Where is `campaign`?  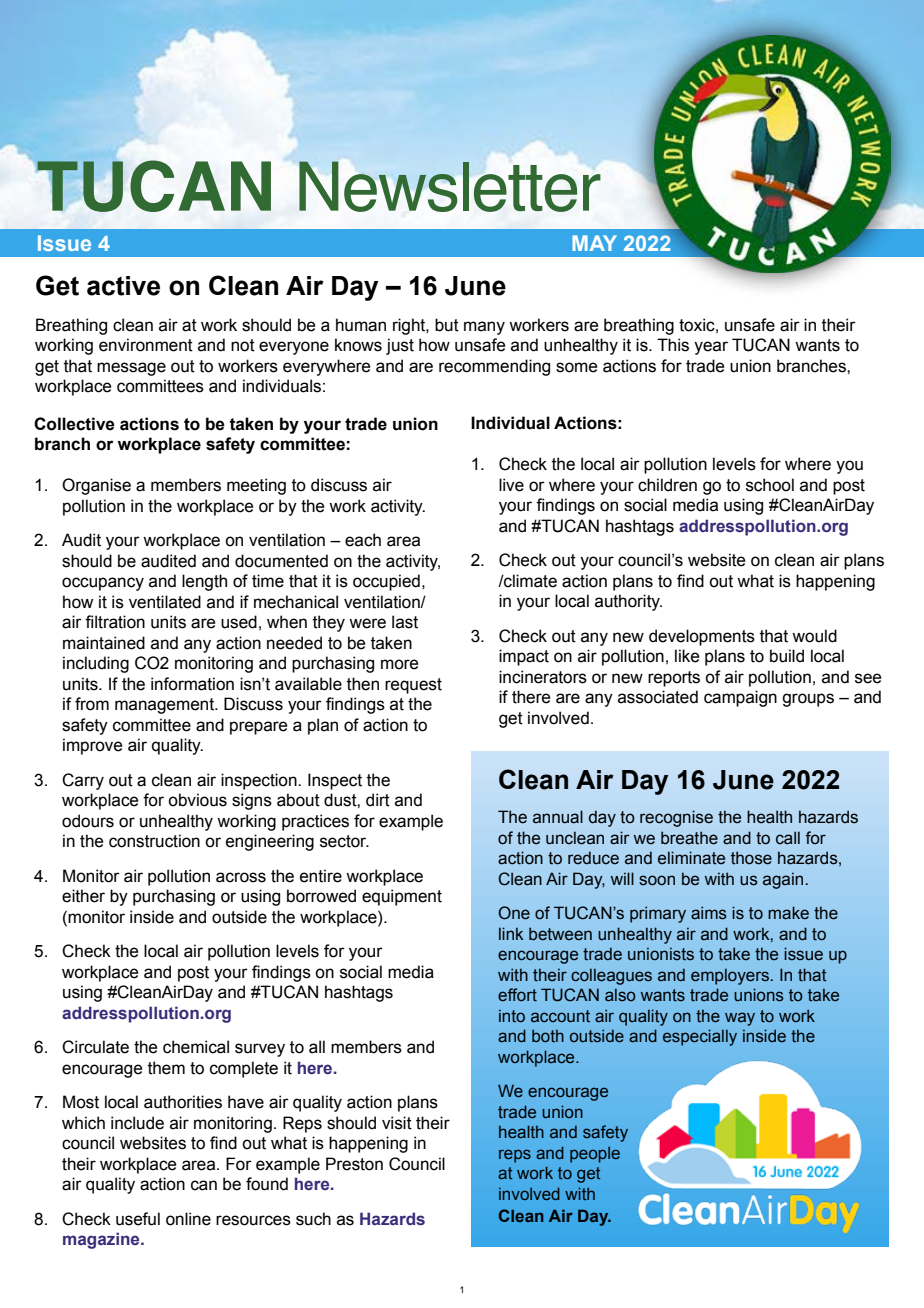 campaign is located at coordinates (740, 698).
